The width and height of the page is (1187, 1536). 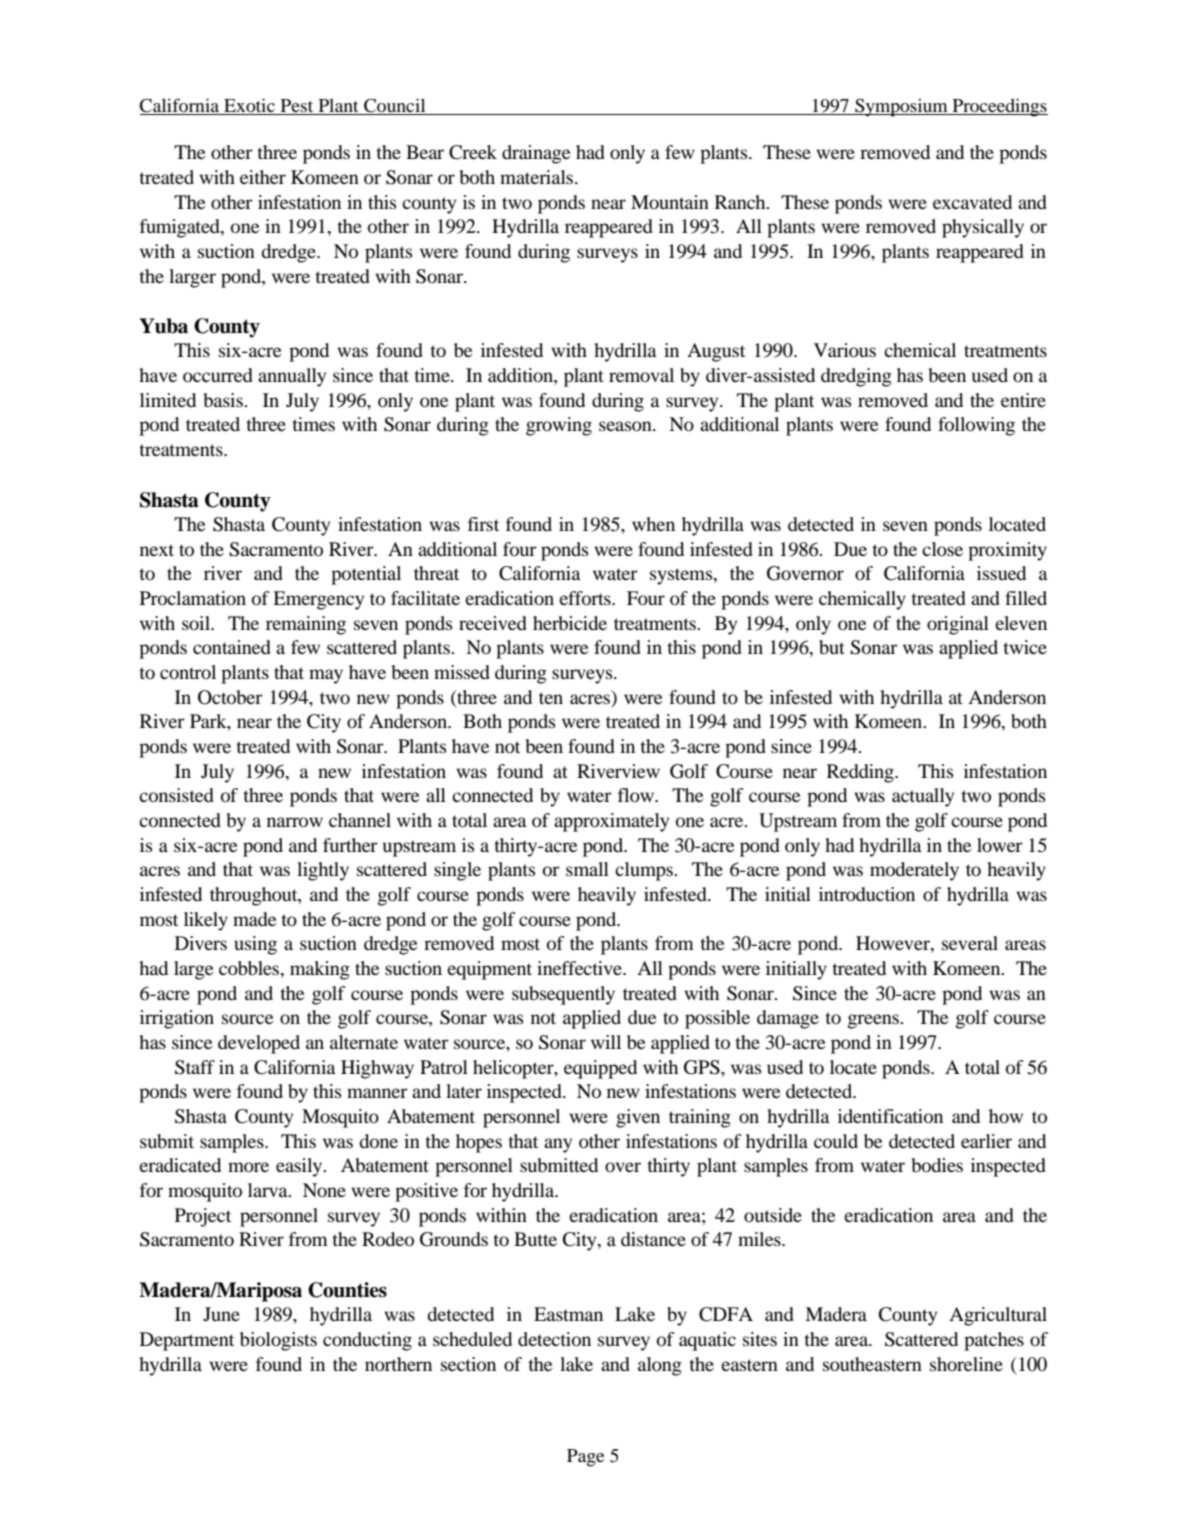 I want to click on identification, so click(x=890, y=1116).
